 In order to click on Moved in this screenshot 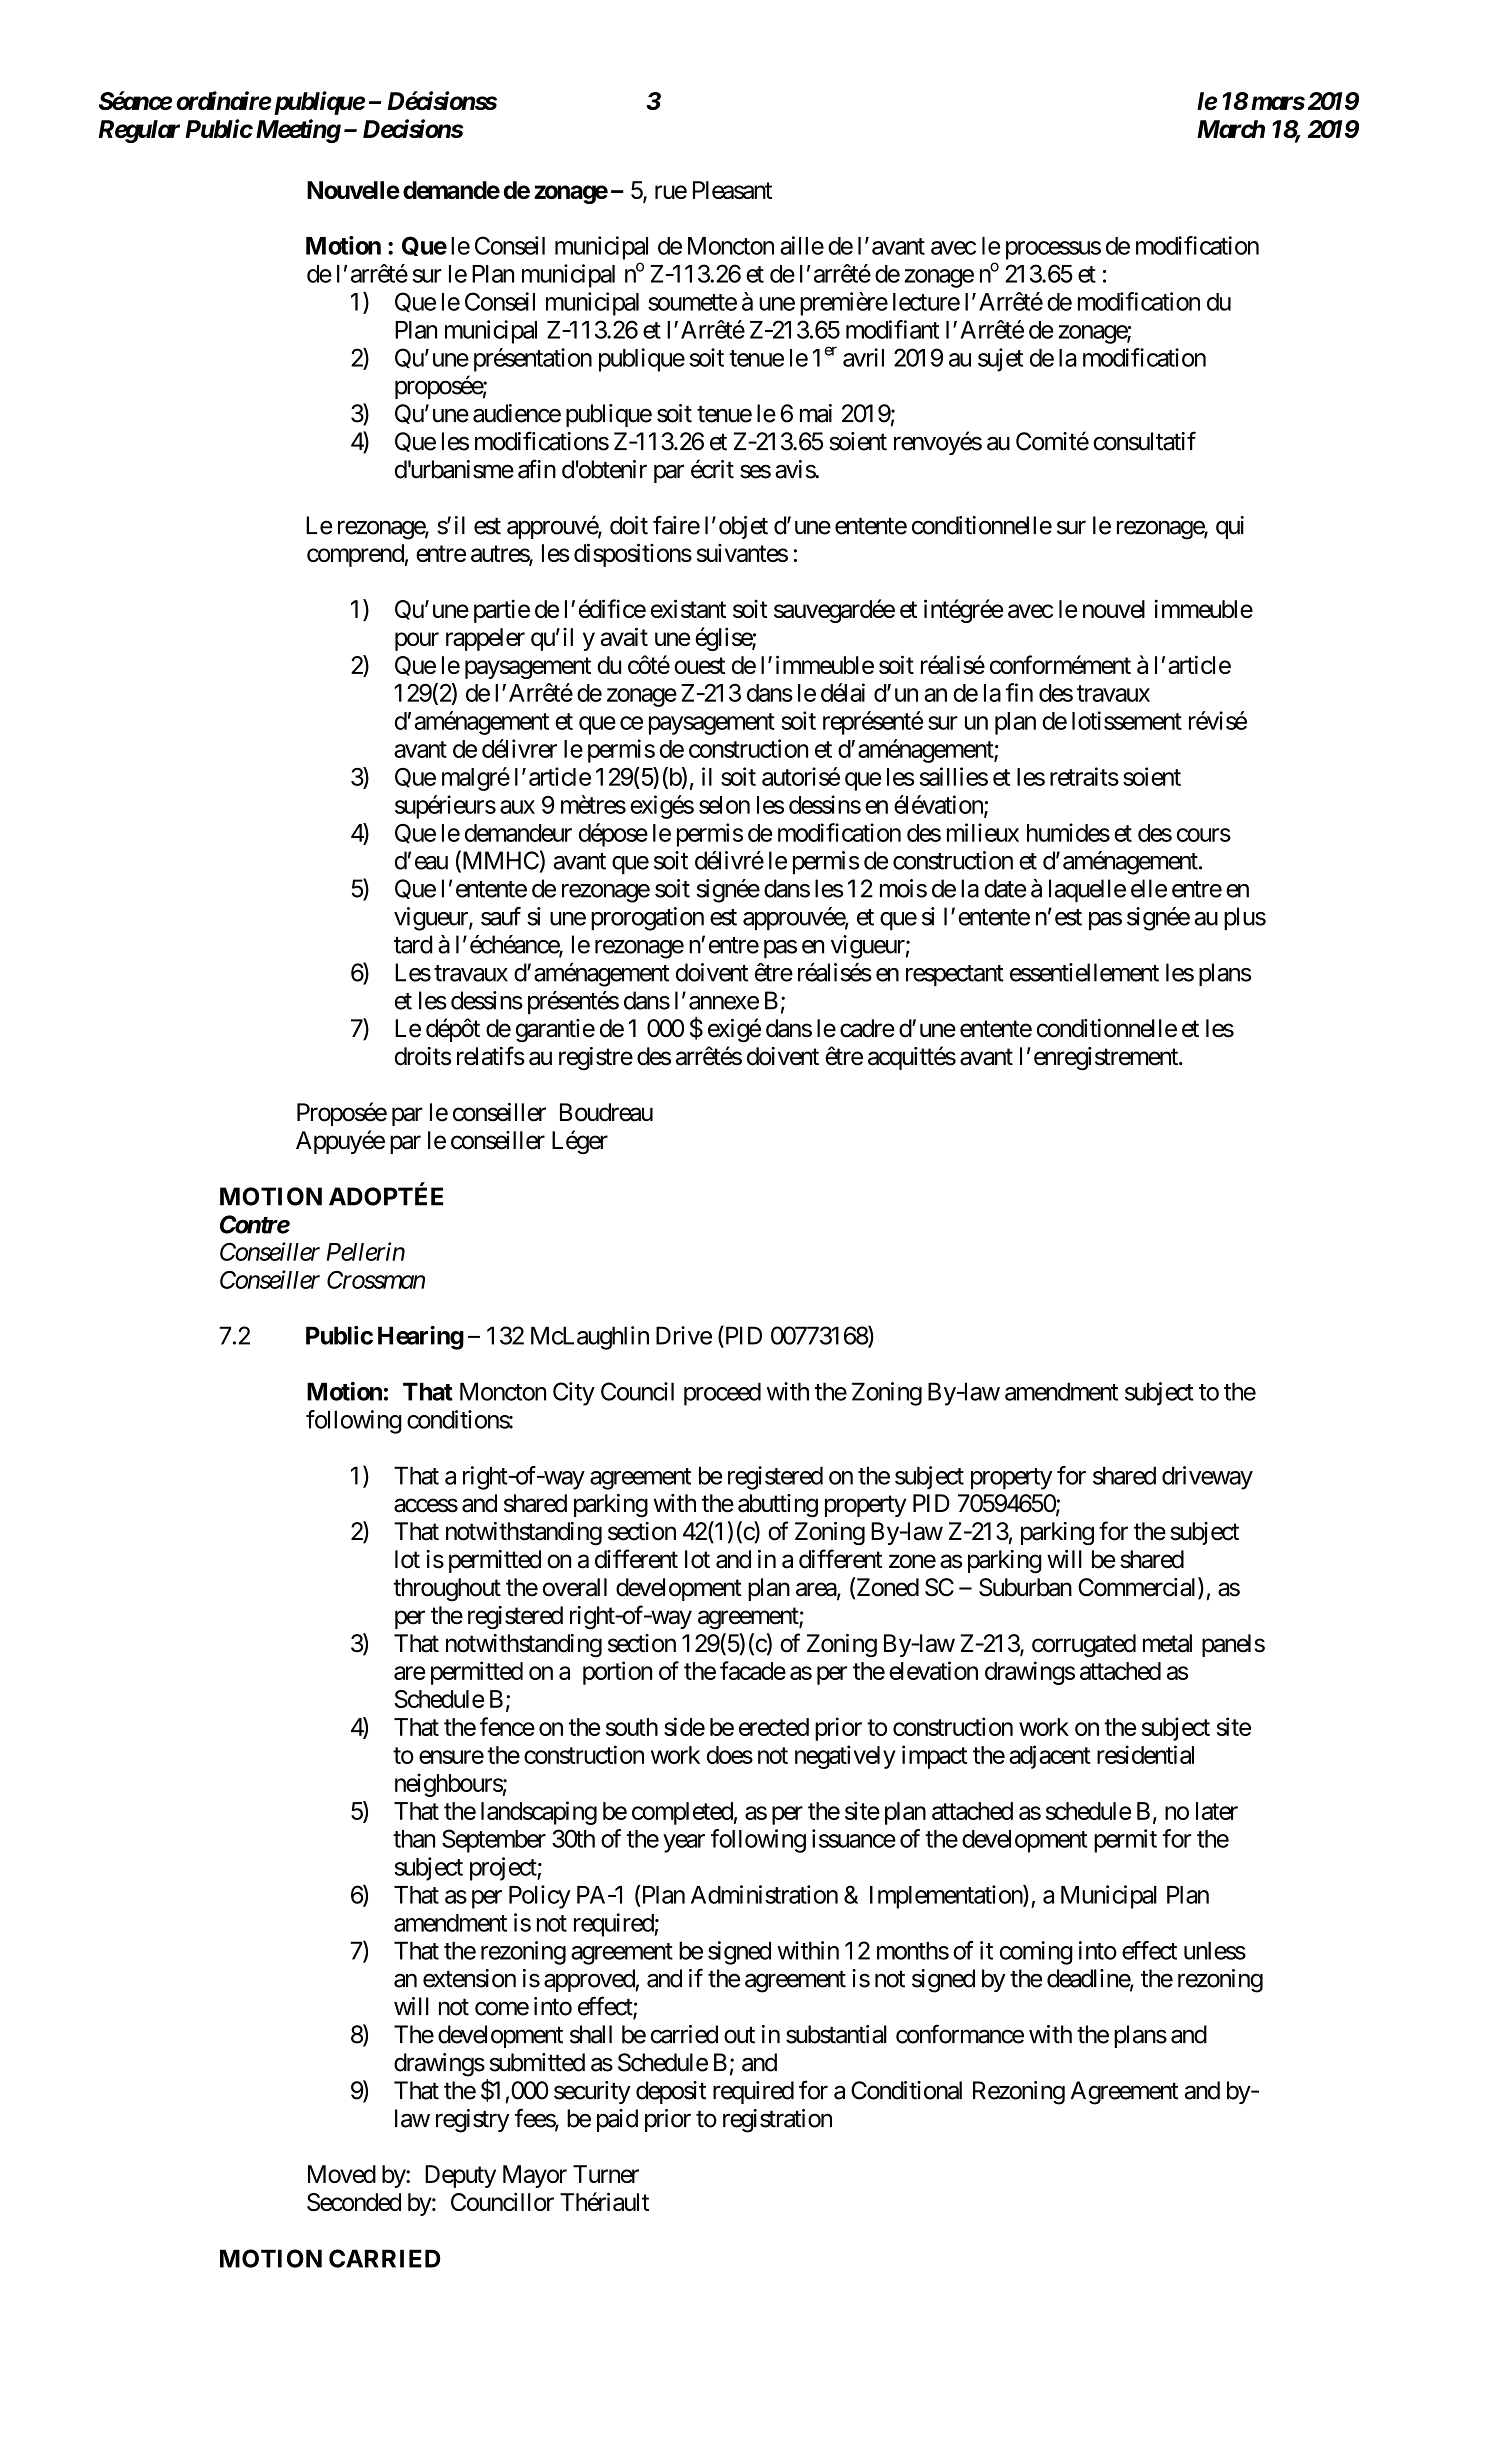, I will do `click(342, 2174)`.
